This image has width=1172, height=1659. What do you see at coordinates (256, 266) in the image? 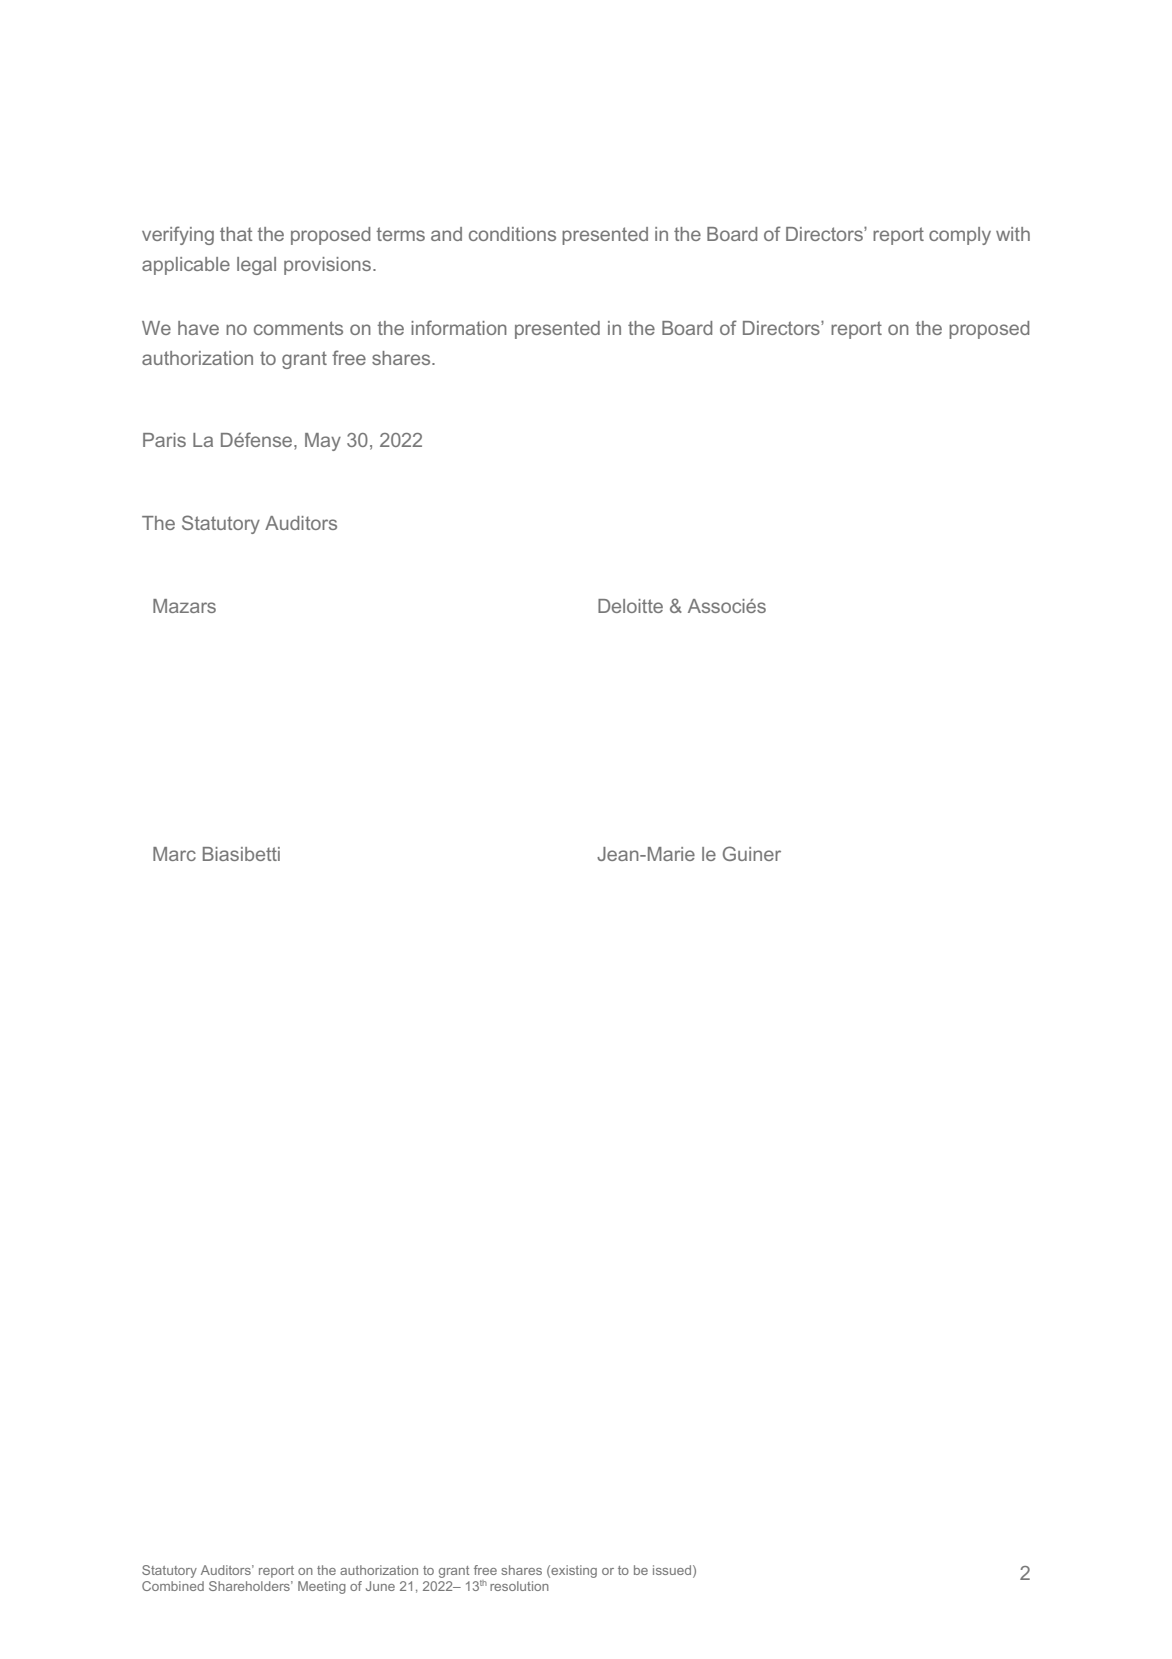
I see `legal` at bounding box center [256, 266].
